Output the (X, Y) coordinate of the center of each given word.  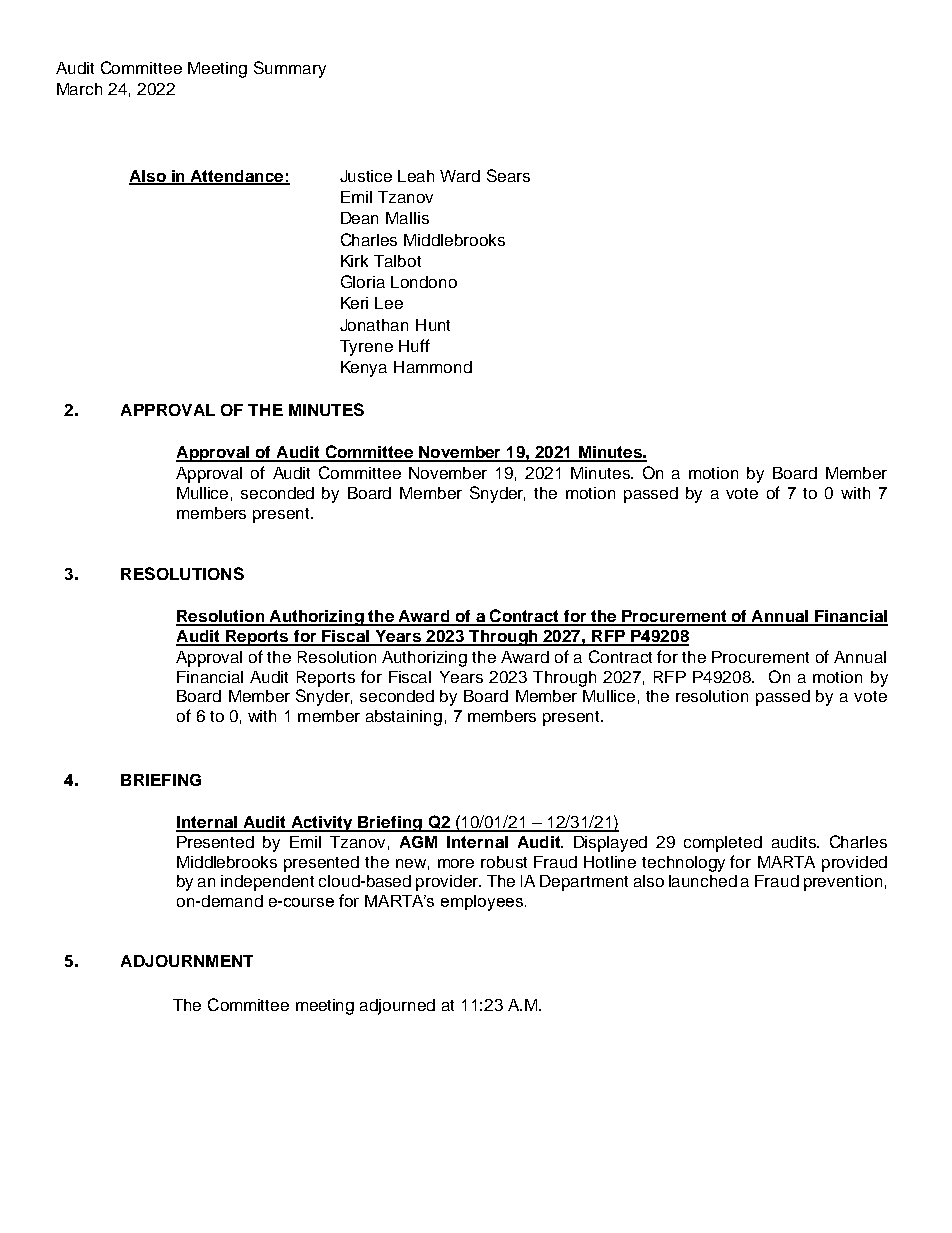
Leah (416, 176)
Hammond (433, 367)
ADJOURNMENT (187, 961)
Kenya (364, 369)
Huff (414, 345)
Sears (508, 175)
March (79, 89)
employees (483, 903)
